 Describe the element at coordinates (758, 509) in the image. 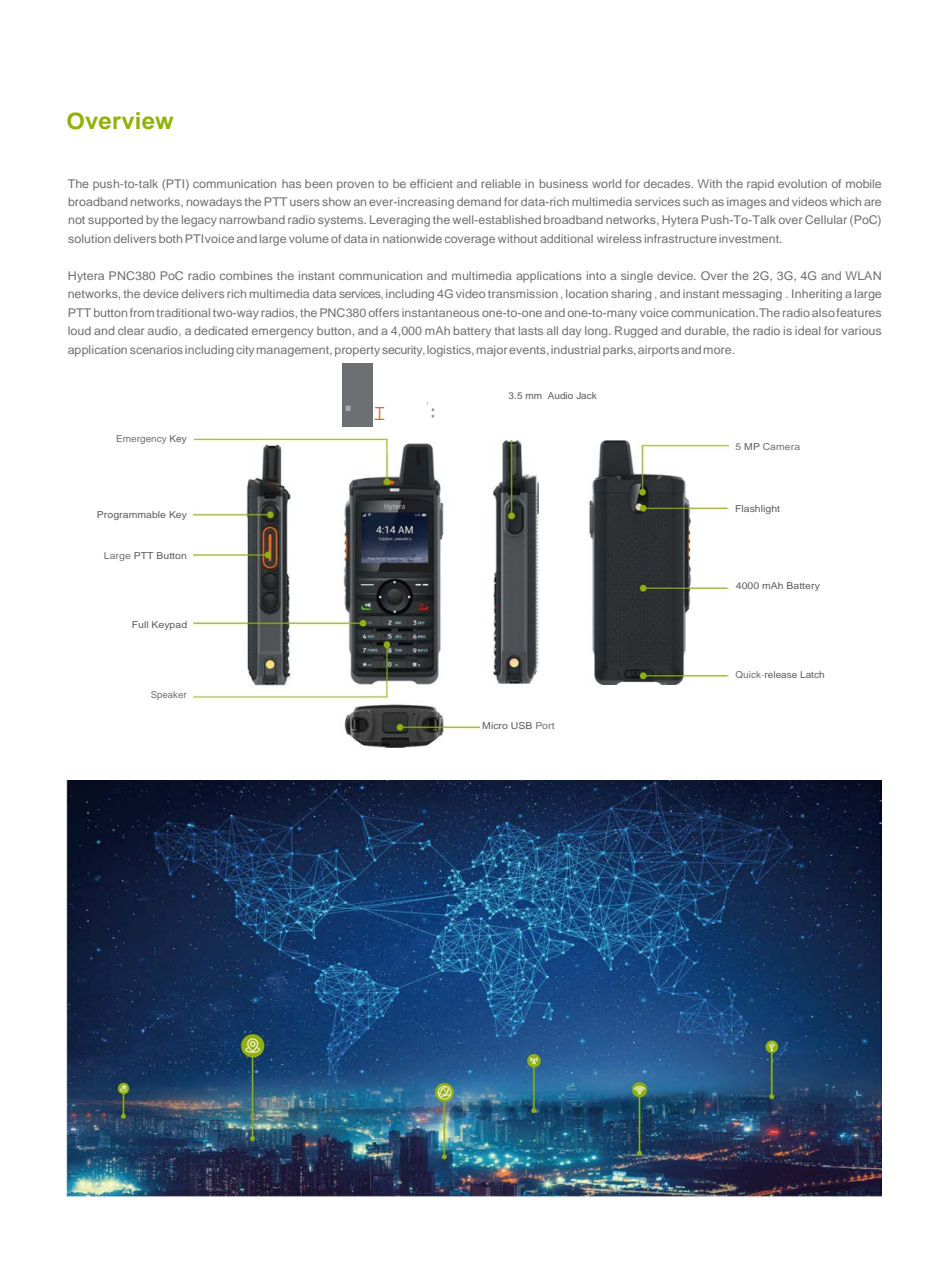

I see `Flashlight` at that location.
